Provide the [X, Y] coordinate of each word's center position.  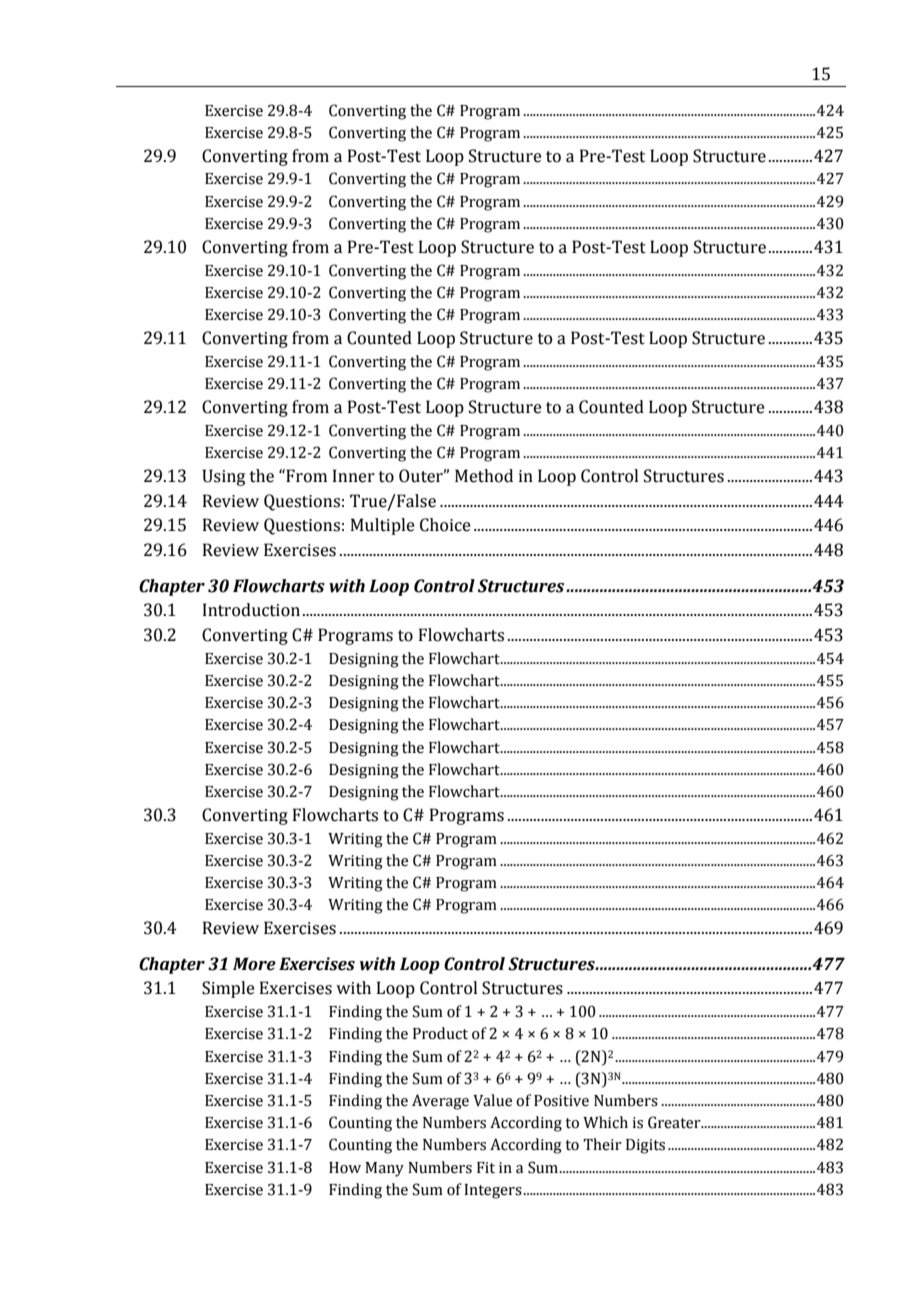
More [254, 964]
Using [223, 477]
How [345, 1168]
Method [484, 476]
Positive [561, 1101]
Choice [445, 525]
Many [384, 1169]
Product [440, 1033]
